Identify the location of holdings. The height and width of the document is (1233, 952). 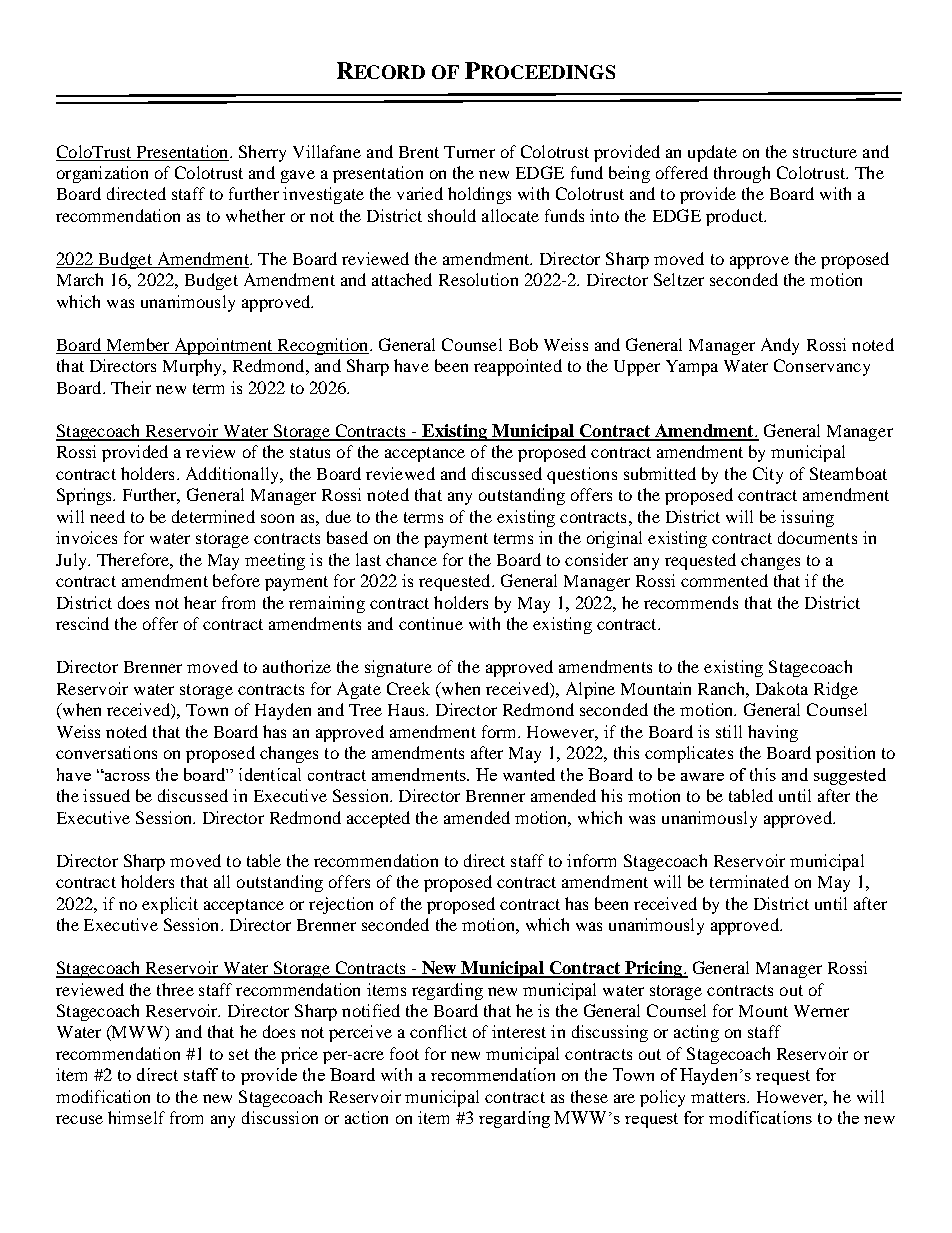
(479, 195).
